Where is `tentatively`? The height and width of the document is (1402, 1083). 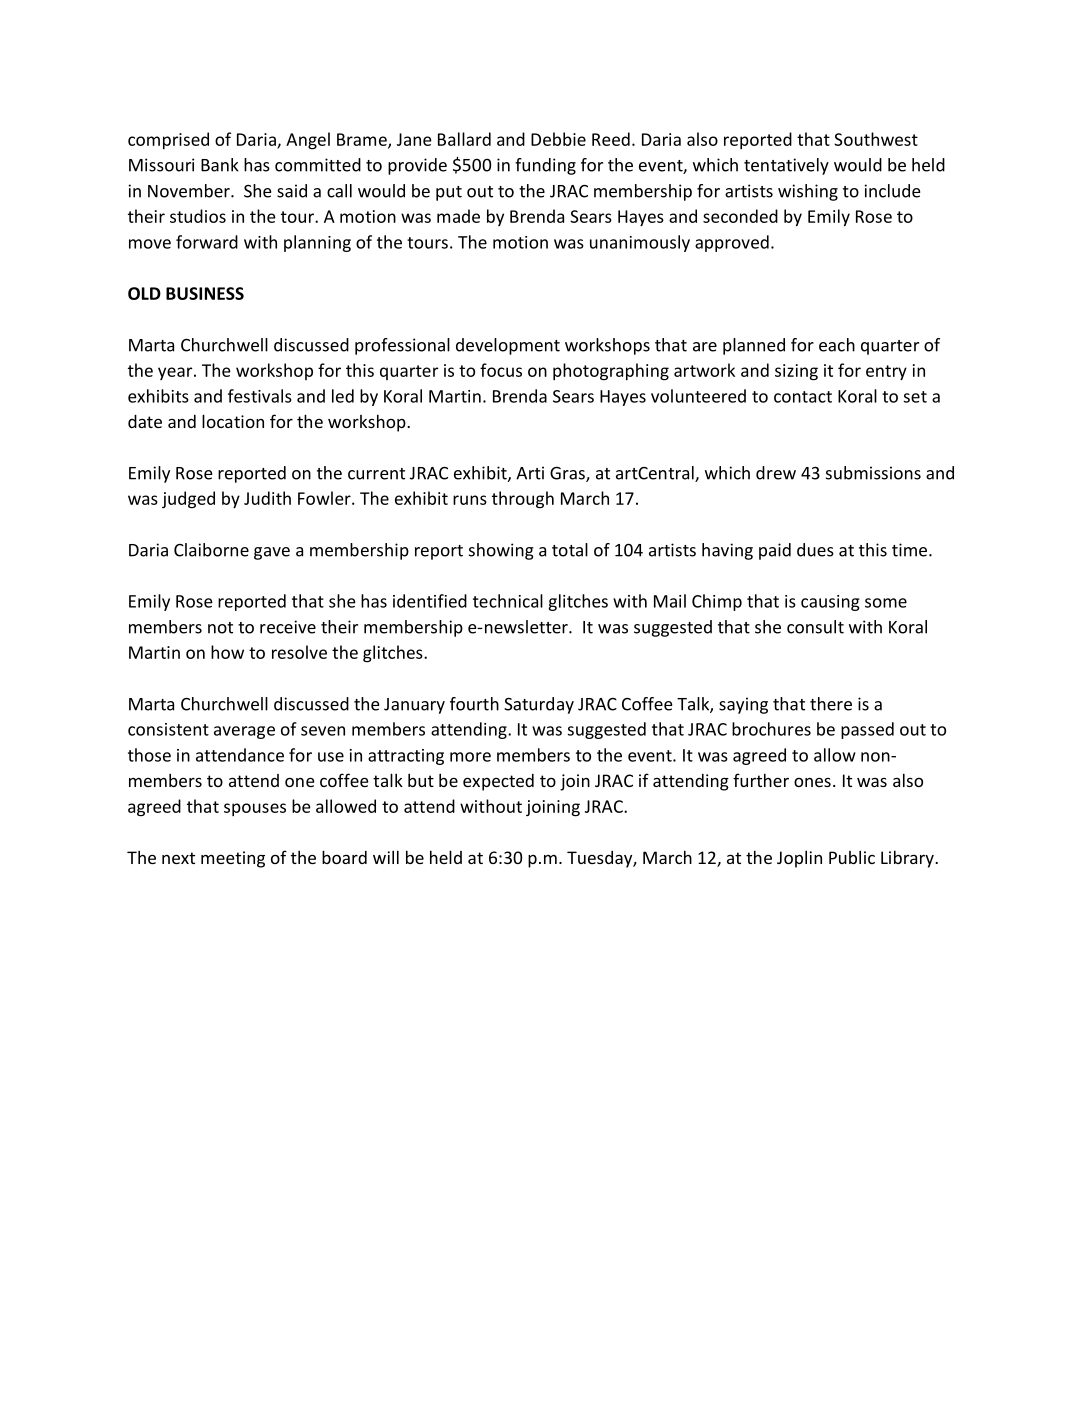
tentatively is located at coordinates (786, 166).
